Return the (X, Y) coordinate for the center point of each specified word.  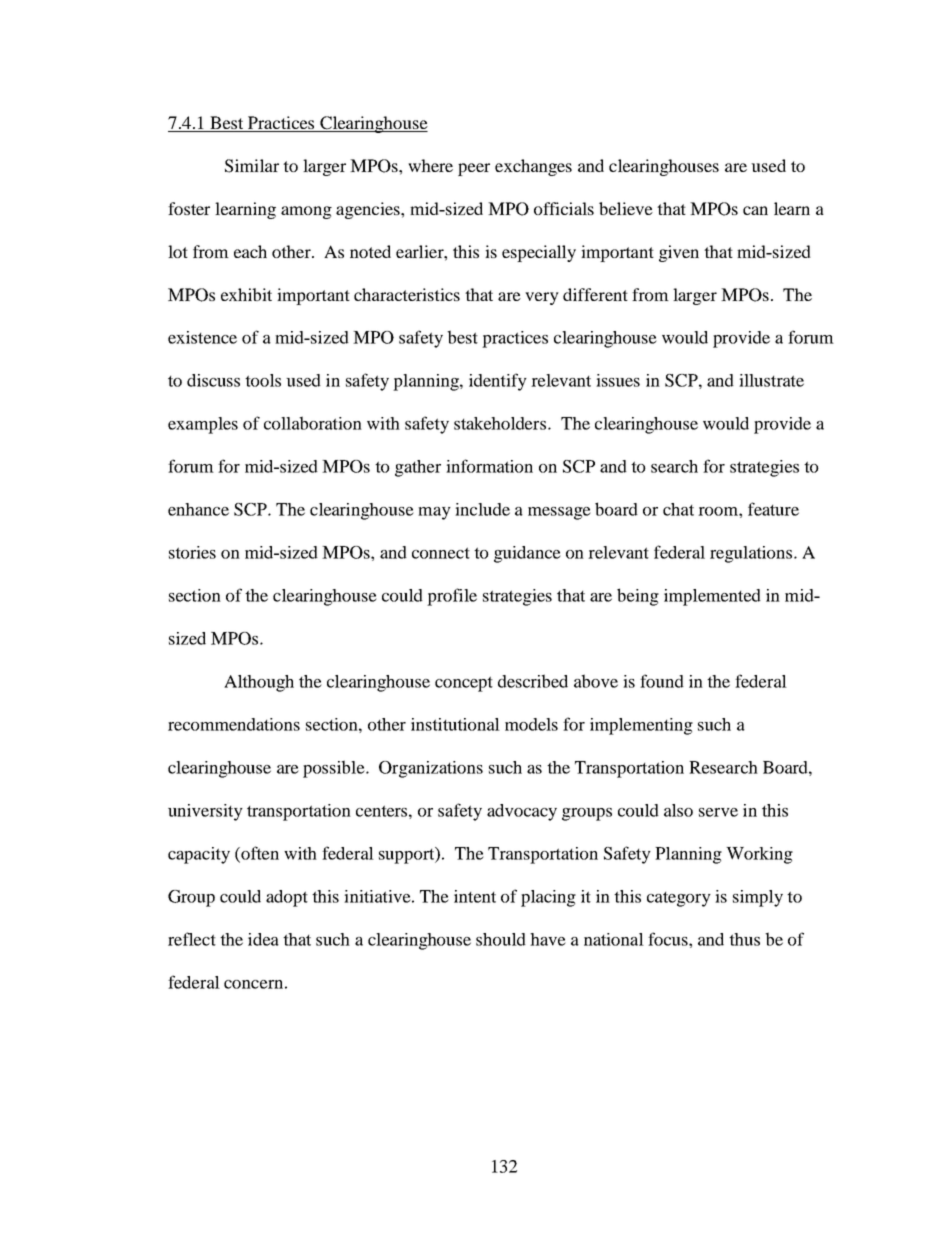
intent (475, 896)
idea (263, 939)
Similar (252, 166)
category (679, 899)
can (755, 210)
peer (474, 169)
